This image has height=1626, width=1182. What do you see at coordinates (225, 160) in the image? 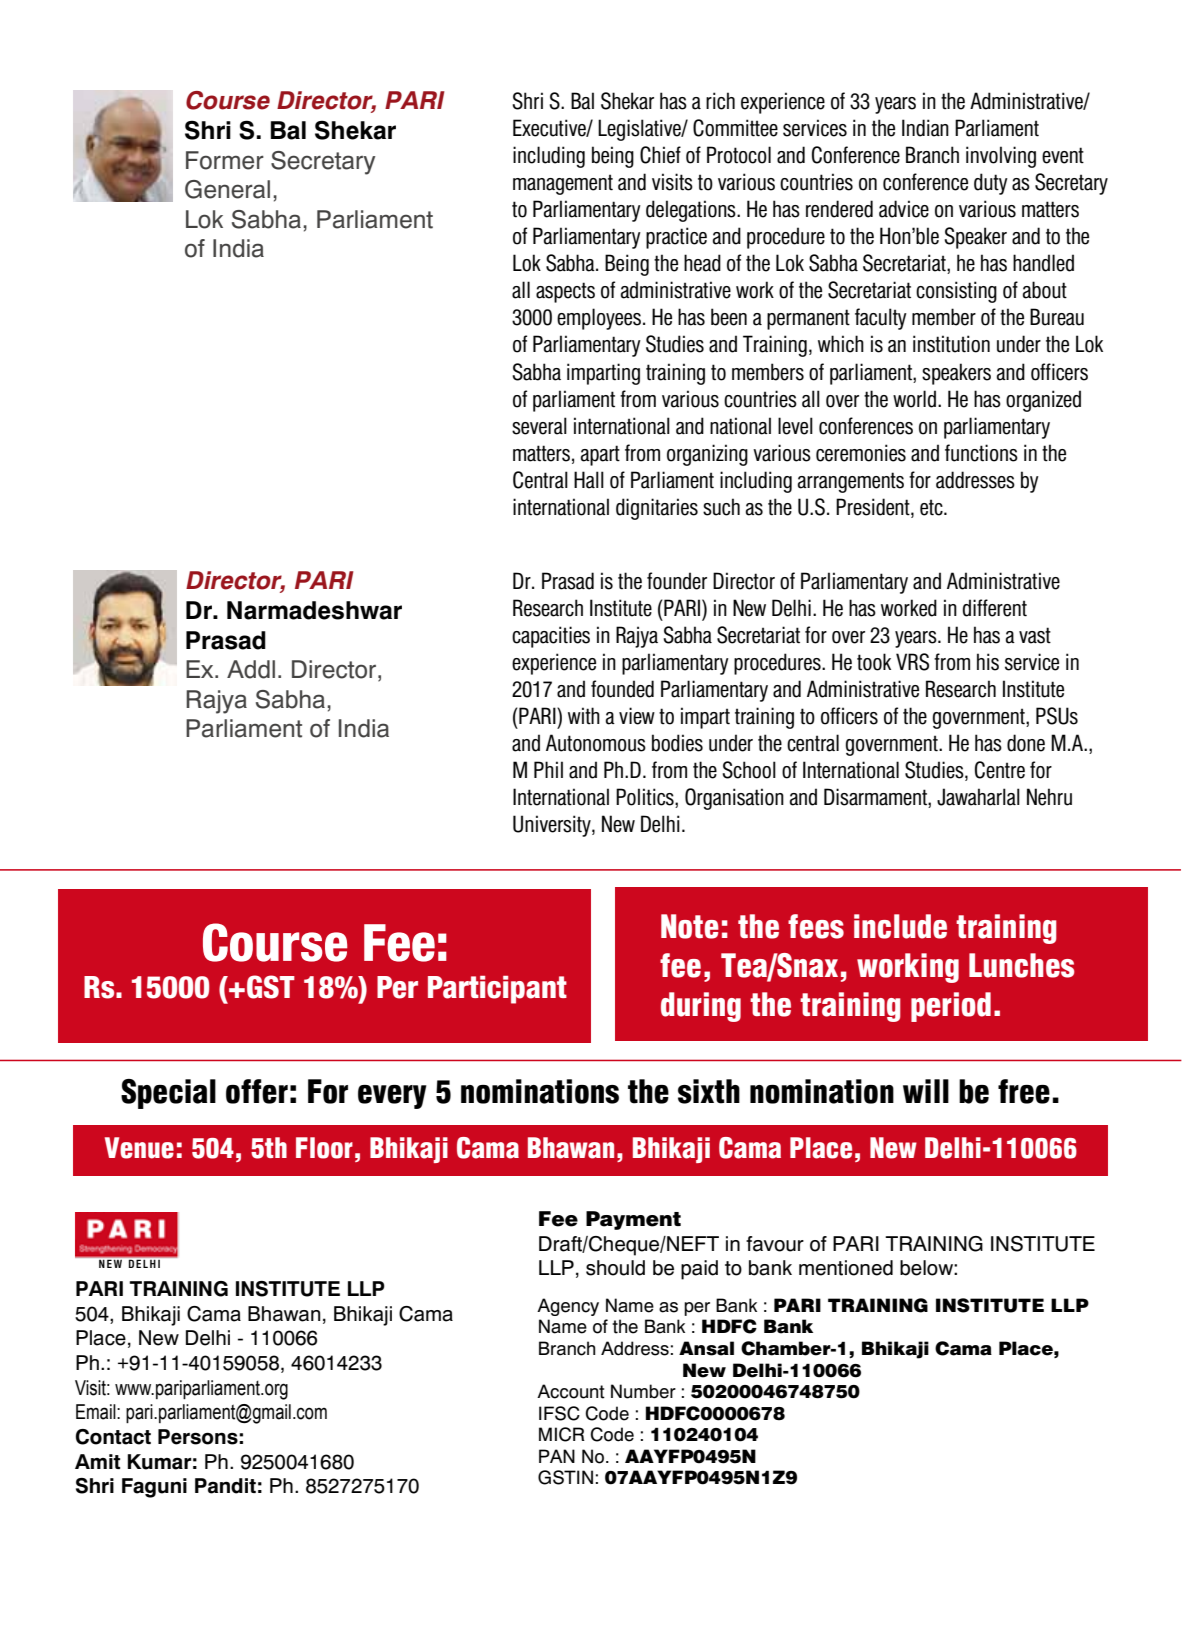
I see `Former` at bounding box center [225, 160].
